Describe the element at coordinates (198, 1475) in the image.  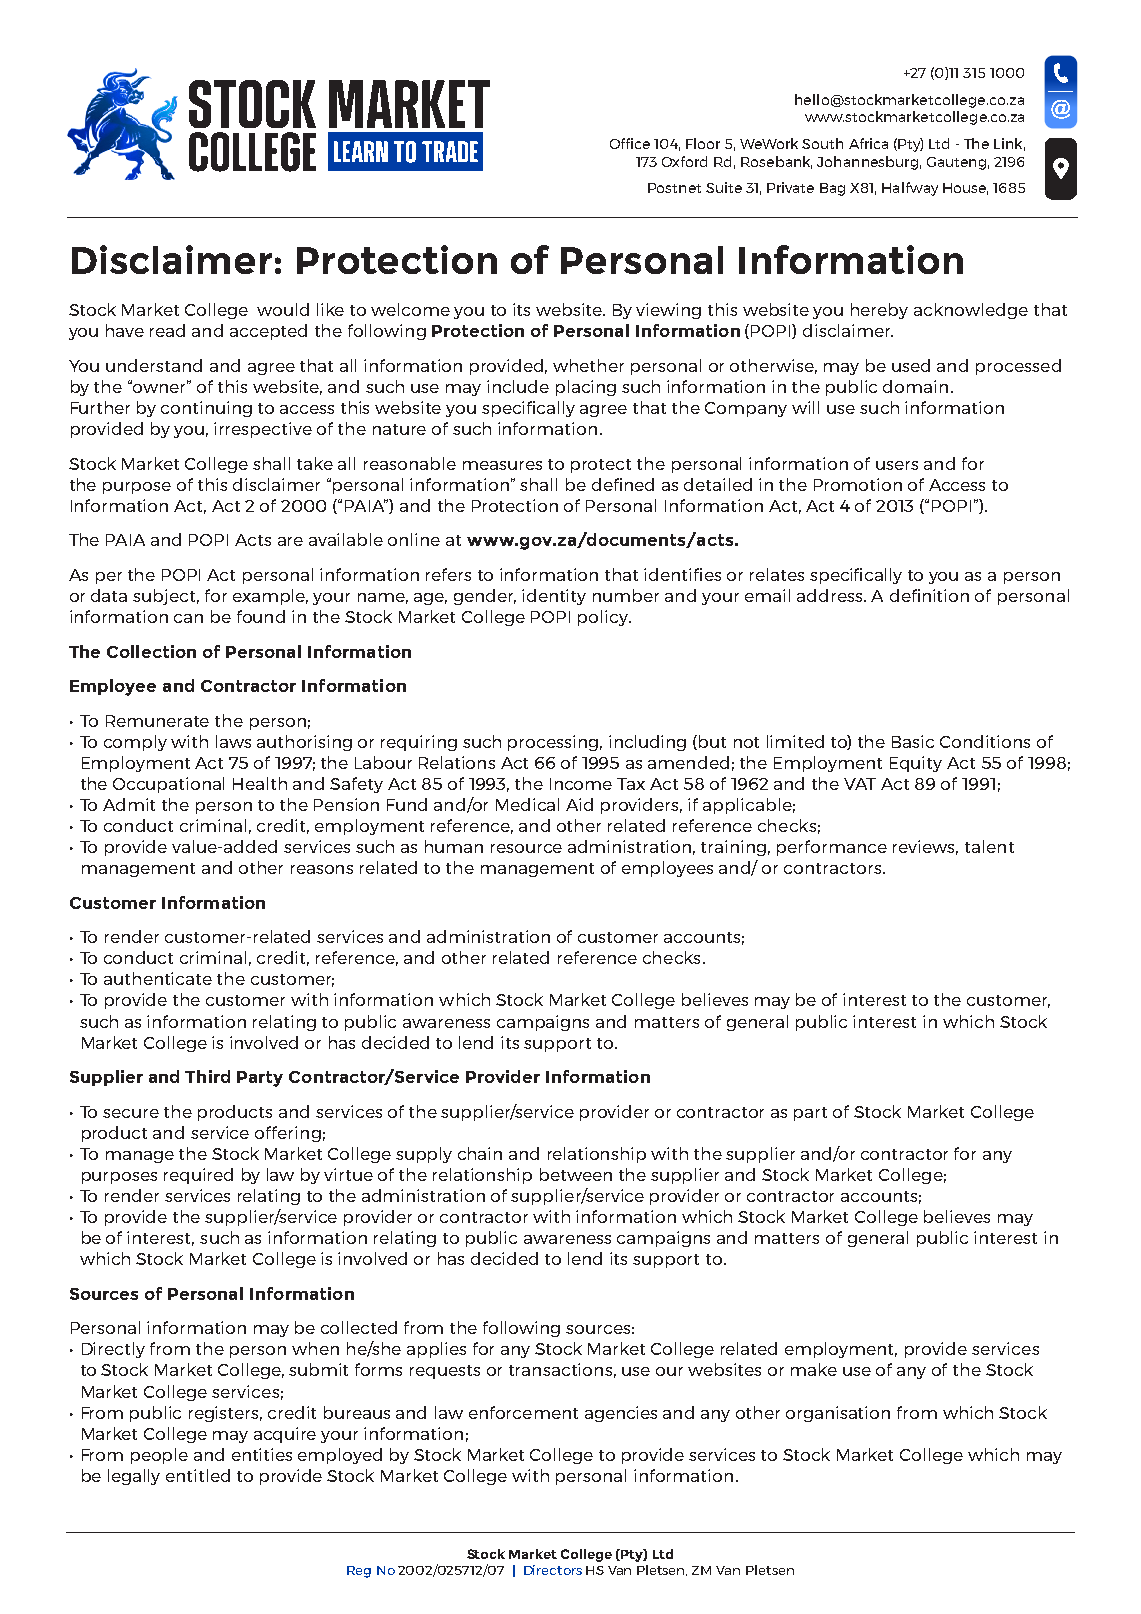
I see `entitled` at that location.
